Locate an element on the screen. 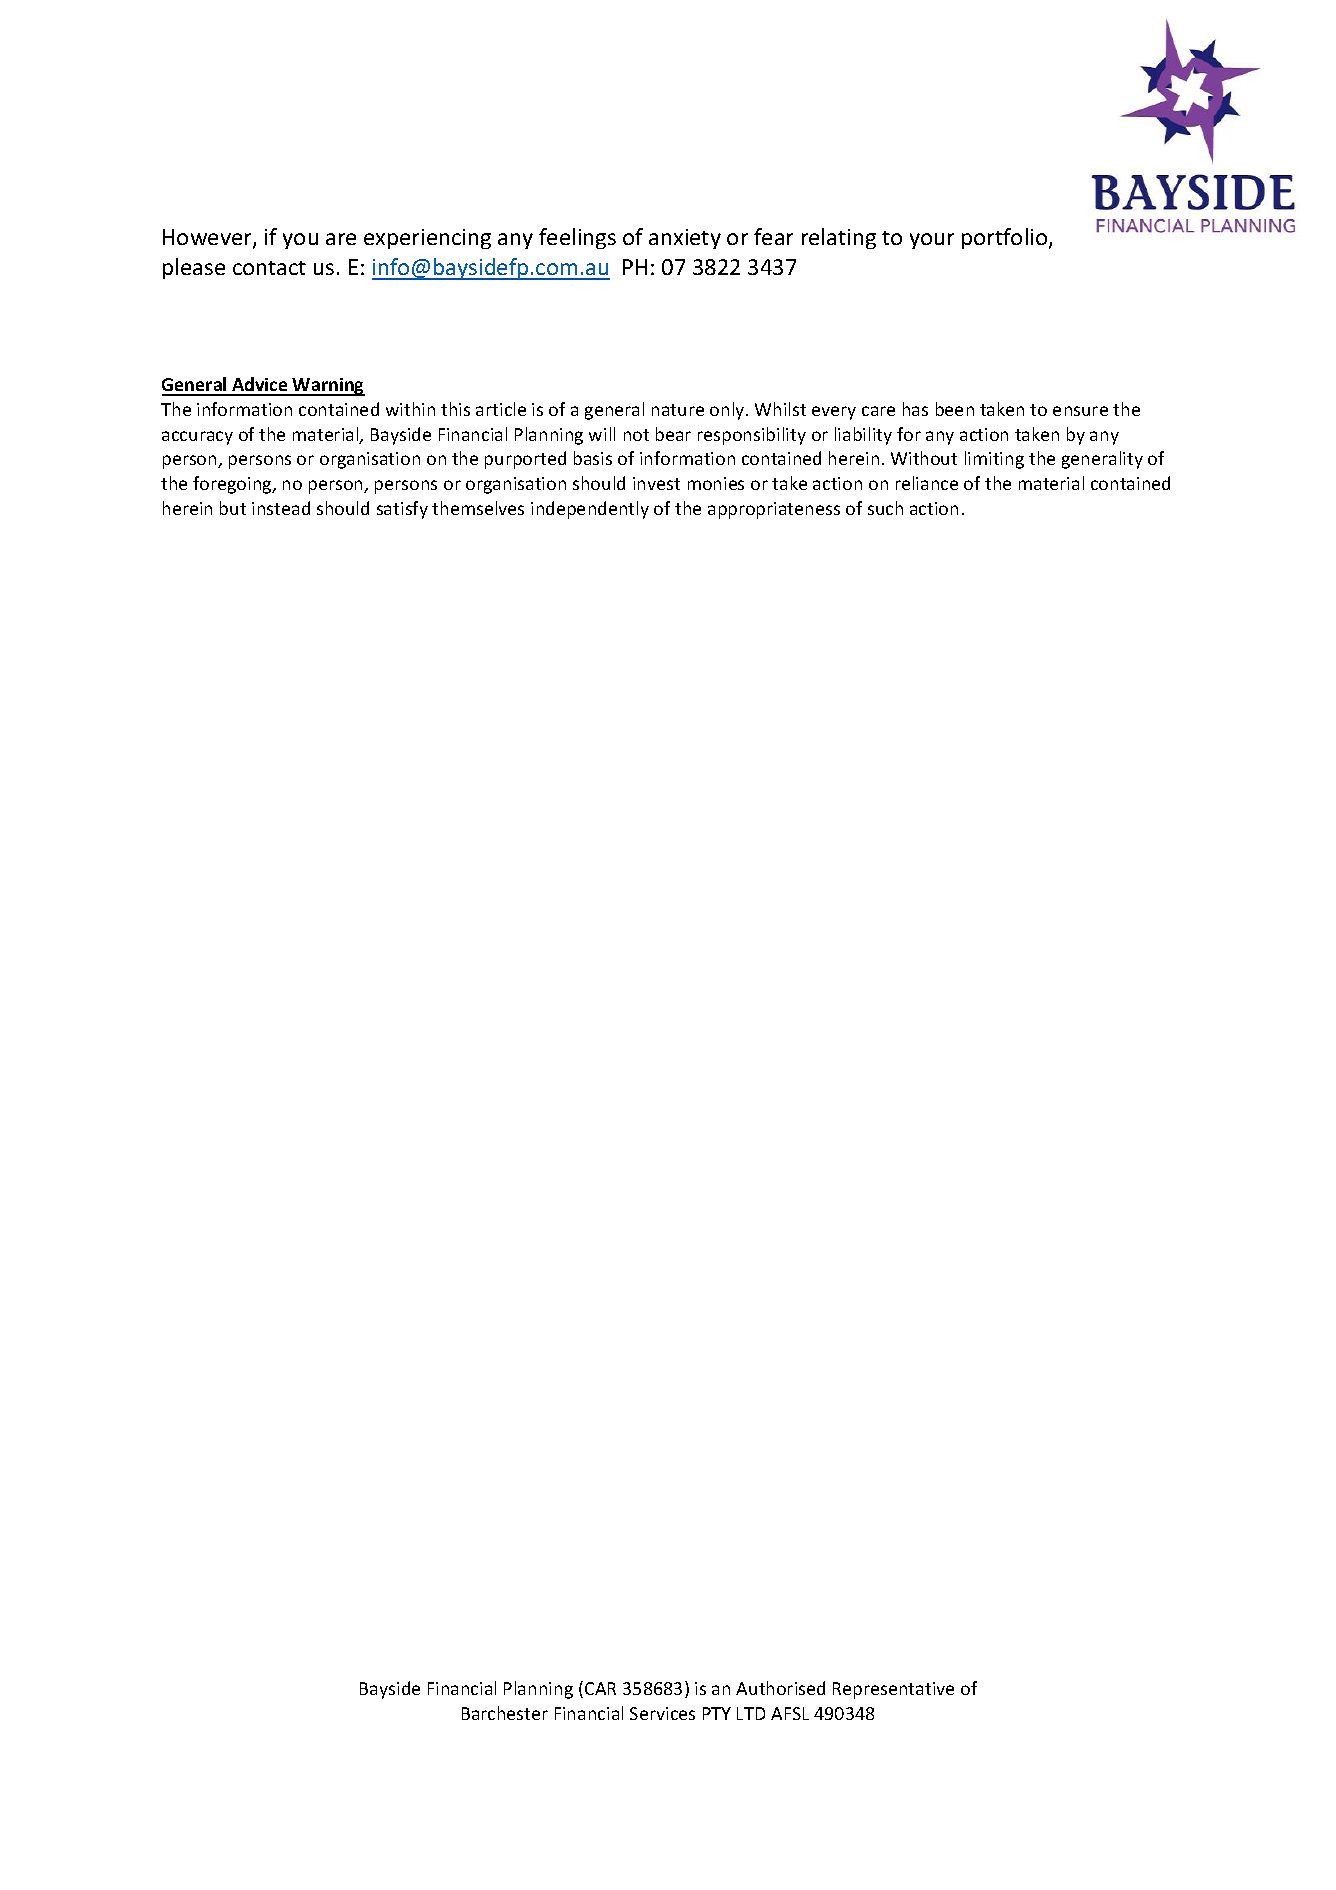 The height and width of the screenshot is (1890, 1336). anxiety is located at coordinates (685, 239).
